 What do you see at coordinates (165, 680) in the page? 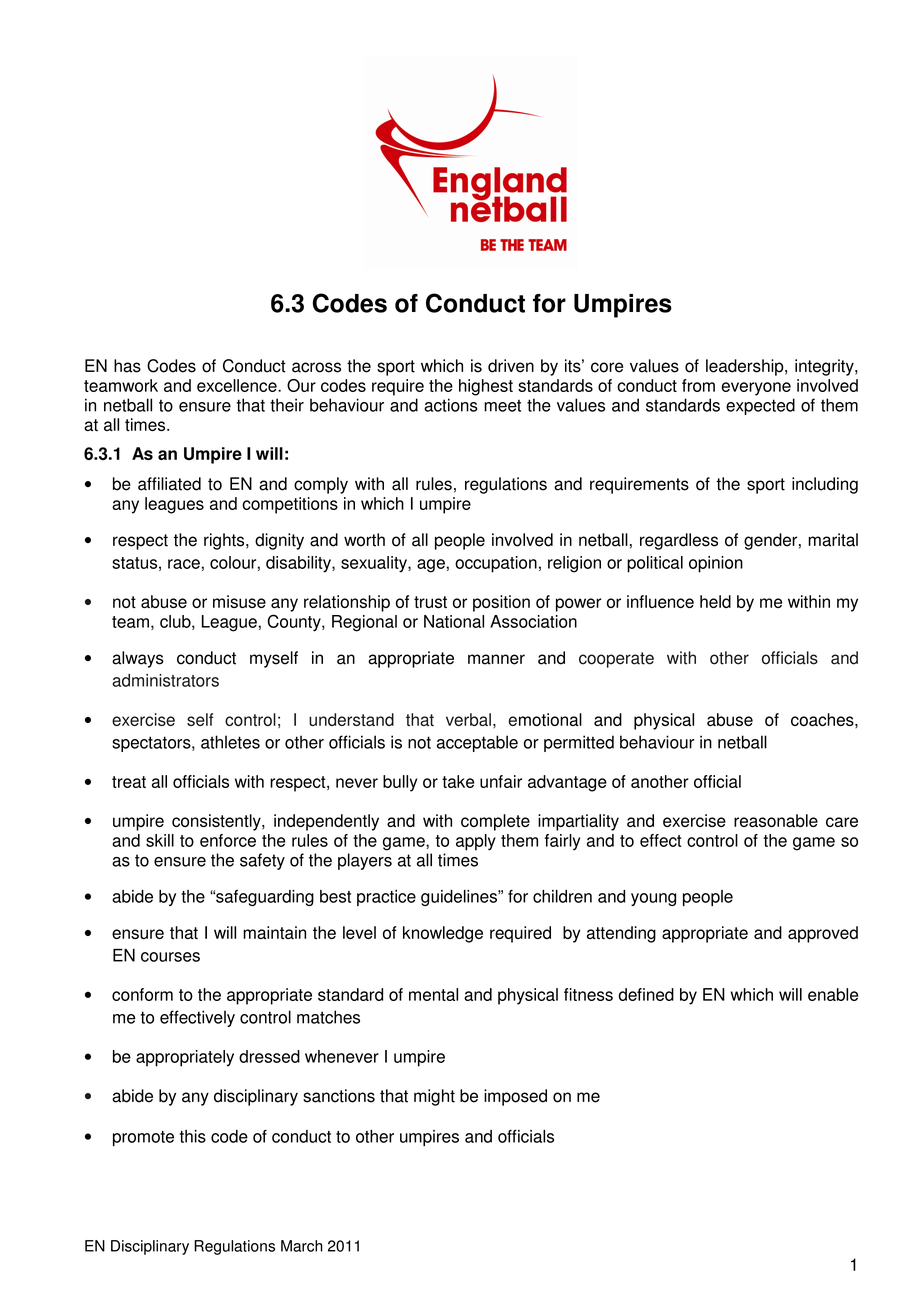
I see `administrators` at bounding box center [165, 680].
